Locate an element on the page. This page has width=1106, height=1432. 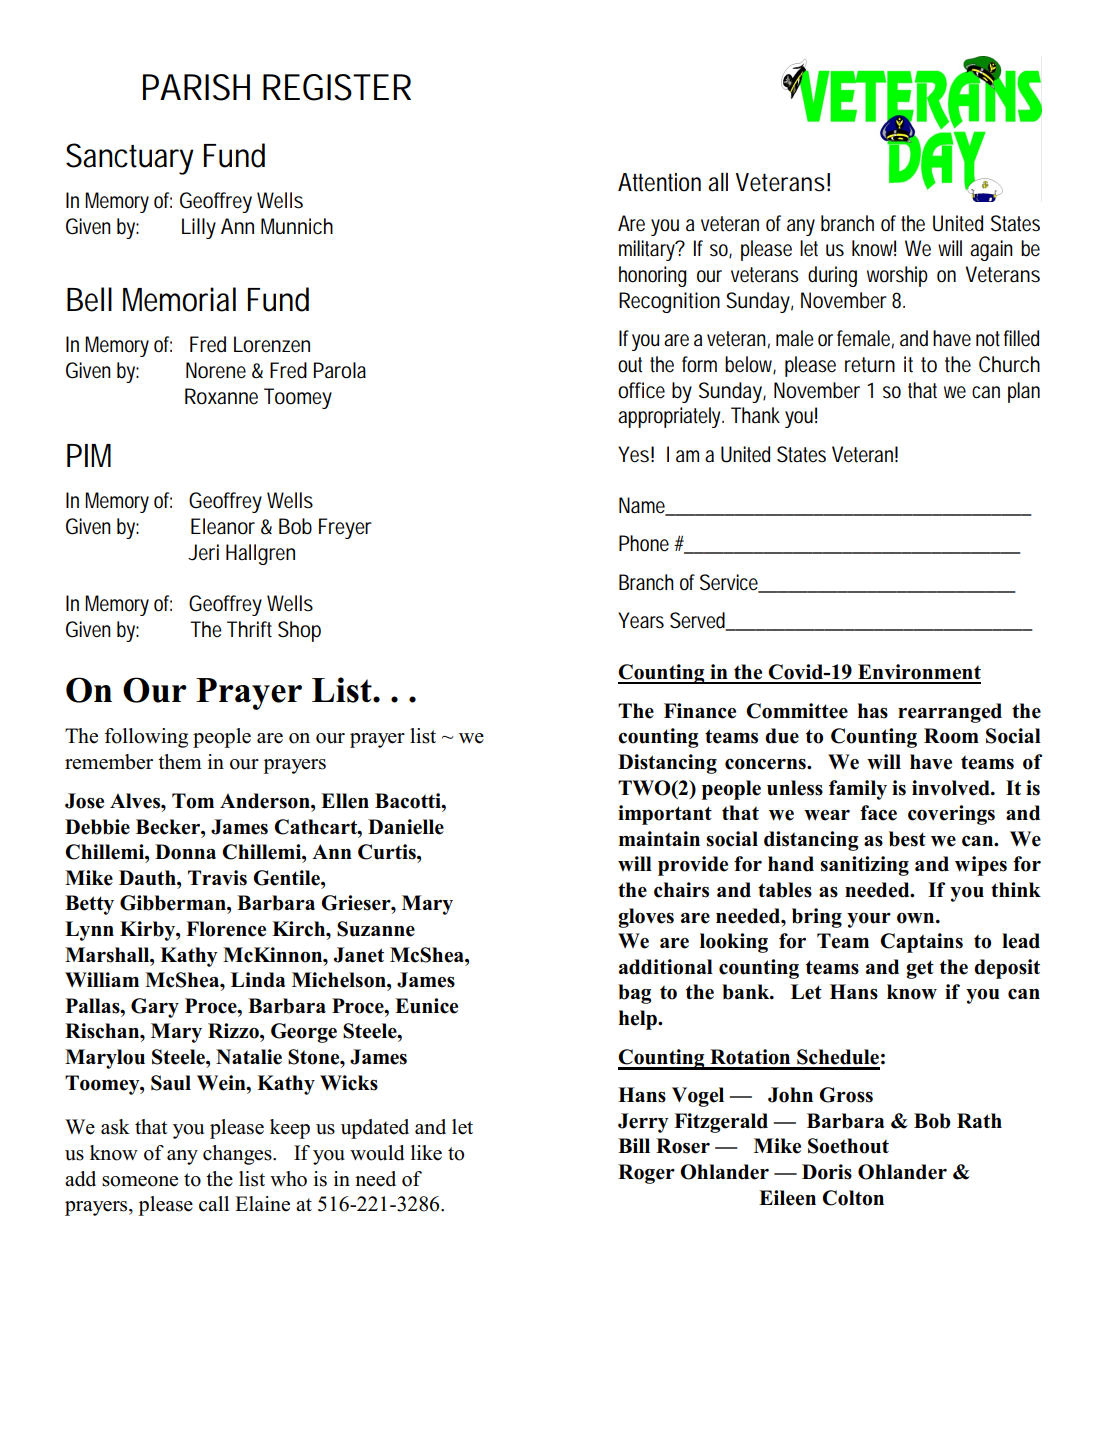
Bill is located at coordinates (634, 1145).
